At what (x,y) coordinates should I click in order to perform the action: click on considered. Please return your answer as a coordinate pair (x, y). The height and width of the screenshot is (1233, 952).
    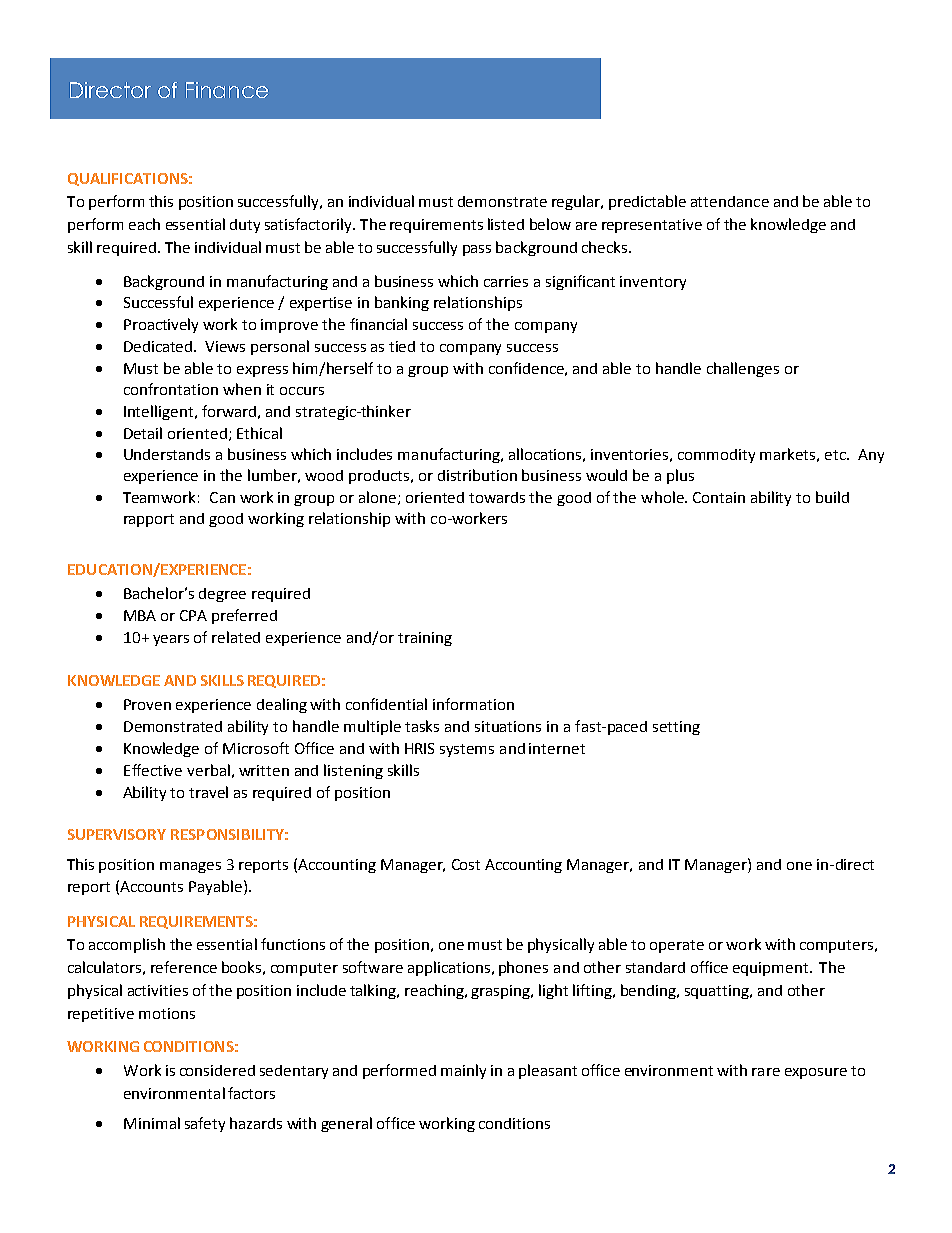
    Looking at the image, I should click on (217, 1070).
